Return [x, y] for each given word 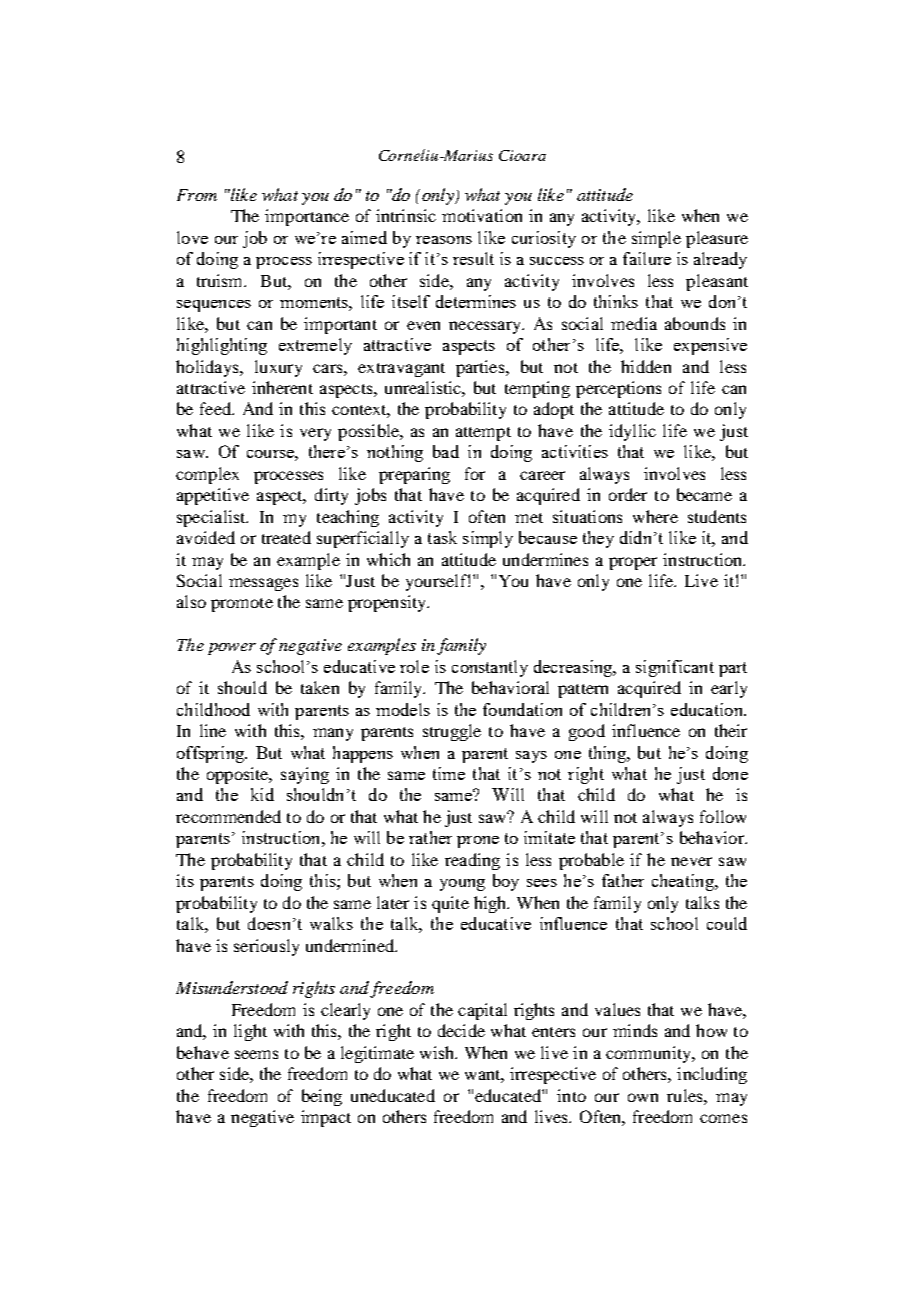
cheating [684, 882]
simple [656, 239]
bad [446, 451]
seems [256, 1054]
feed [217, 408]
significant [675, 668]
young [462, 885]
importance [307, 217]
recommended [228, 816]
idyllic [632, 432]
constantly [490, 668]
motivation [482, 215]
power [232, 649]
